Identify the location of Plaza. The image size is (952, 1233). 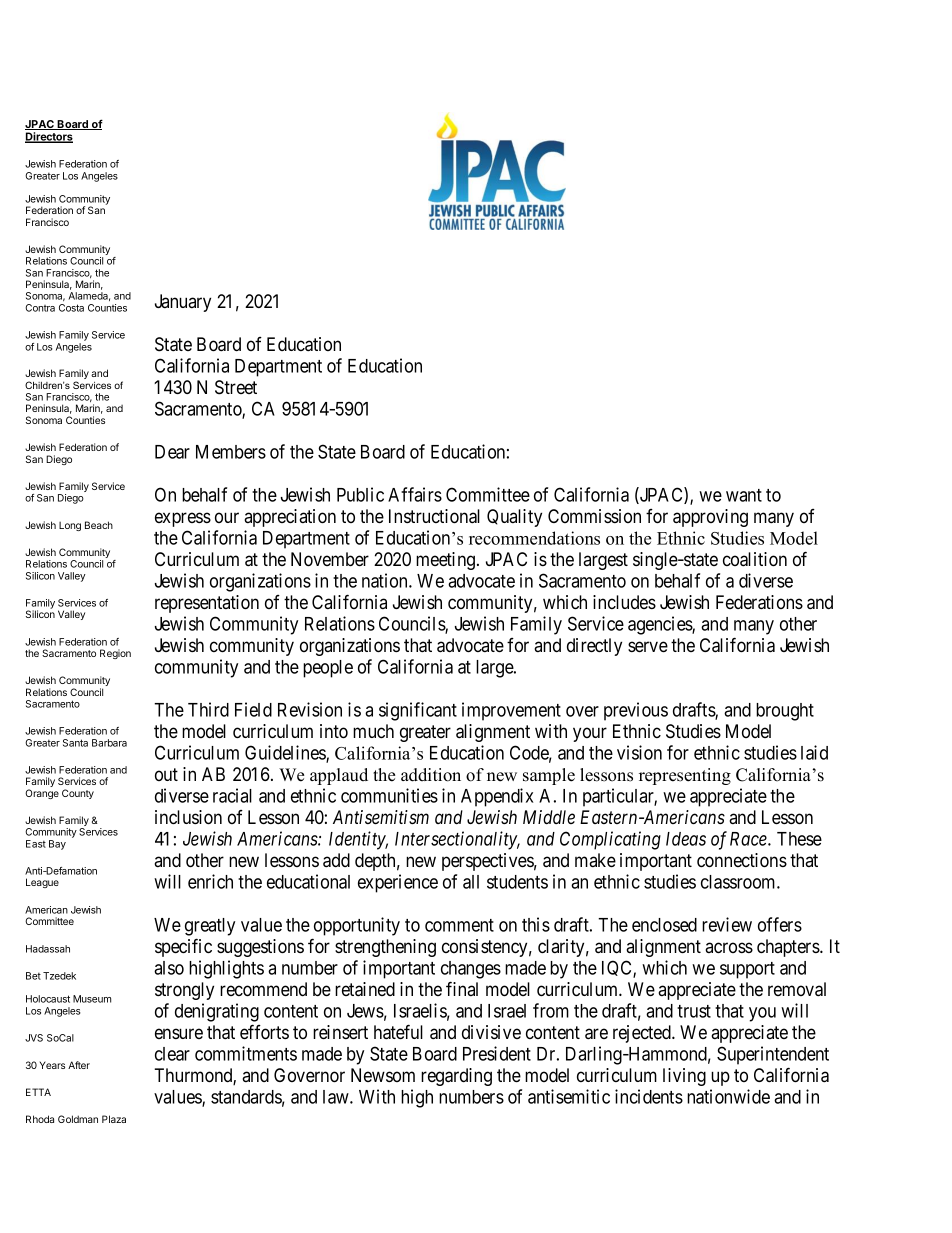
(114, 1119).
